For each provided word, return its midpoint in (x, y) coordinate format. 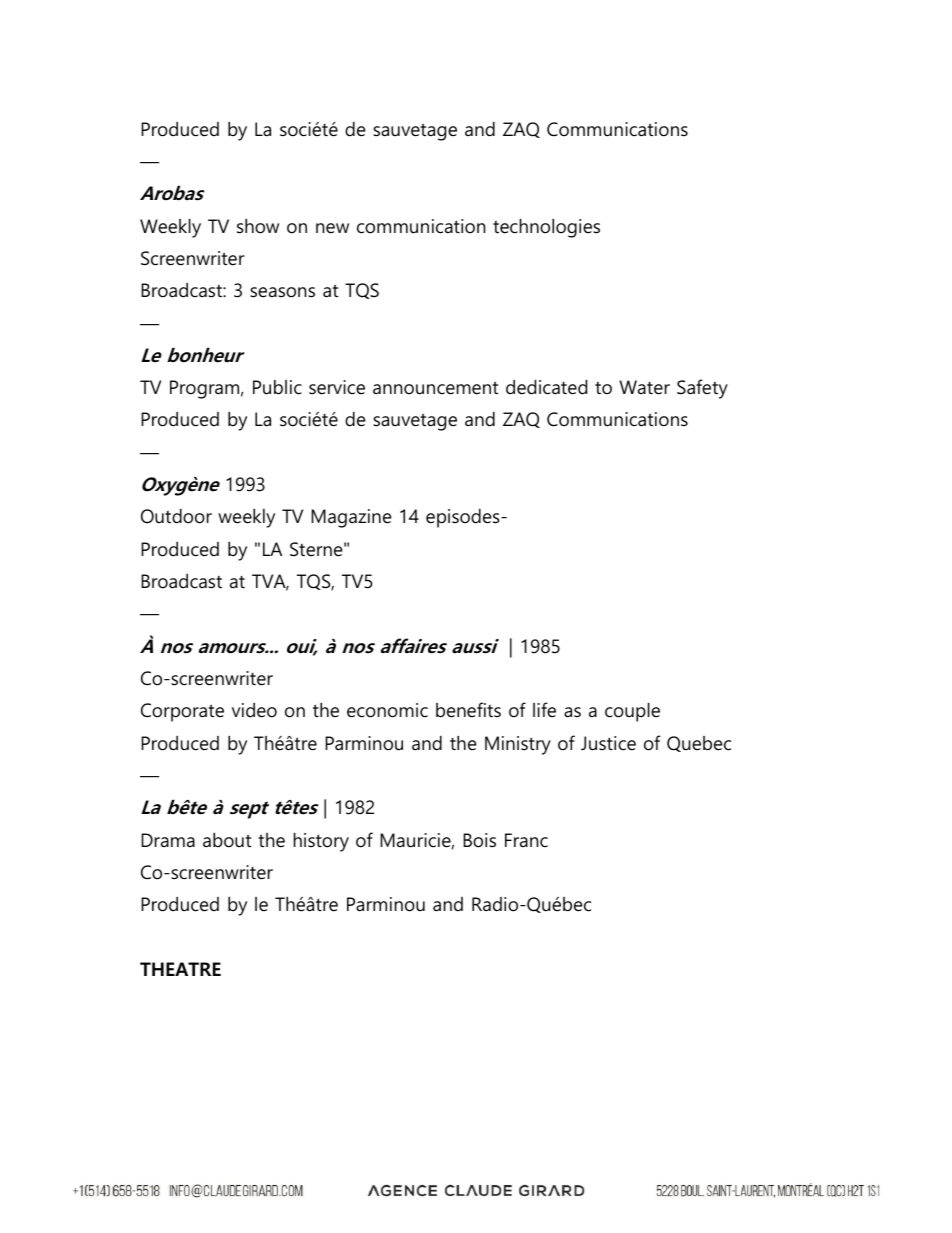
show (258, 226)
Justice (608, 743)
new (332, 228)
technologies (546, 228)
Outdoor (176, 516)
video (254, 710)
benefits (468, 710)
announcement (435, 388)
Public (277, 387)
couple (632, 712)
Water (644, 387)
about (227, 840)
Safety (702, 389)
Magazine (351, 518)
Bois (479, 840)
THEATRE (180, 969)
